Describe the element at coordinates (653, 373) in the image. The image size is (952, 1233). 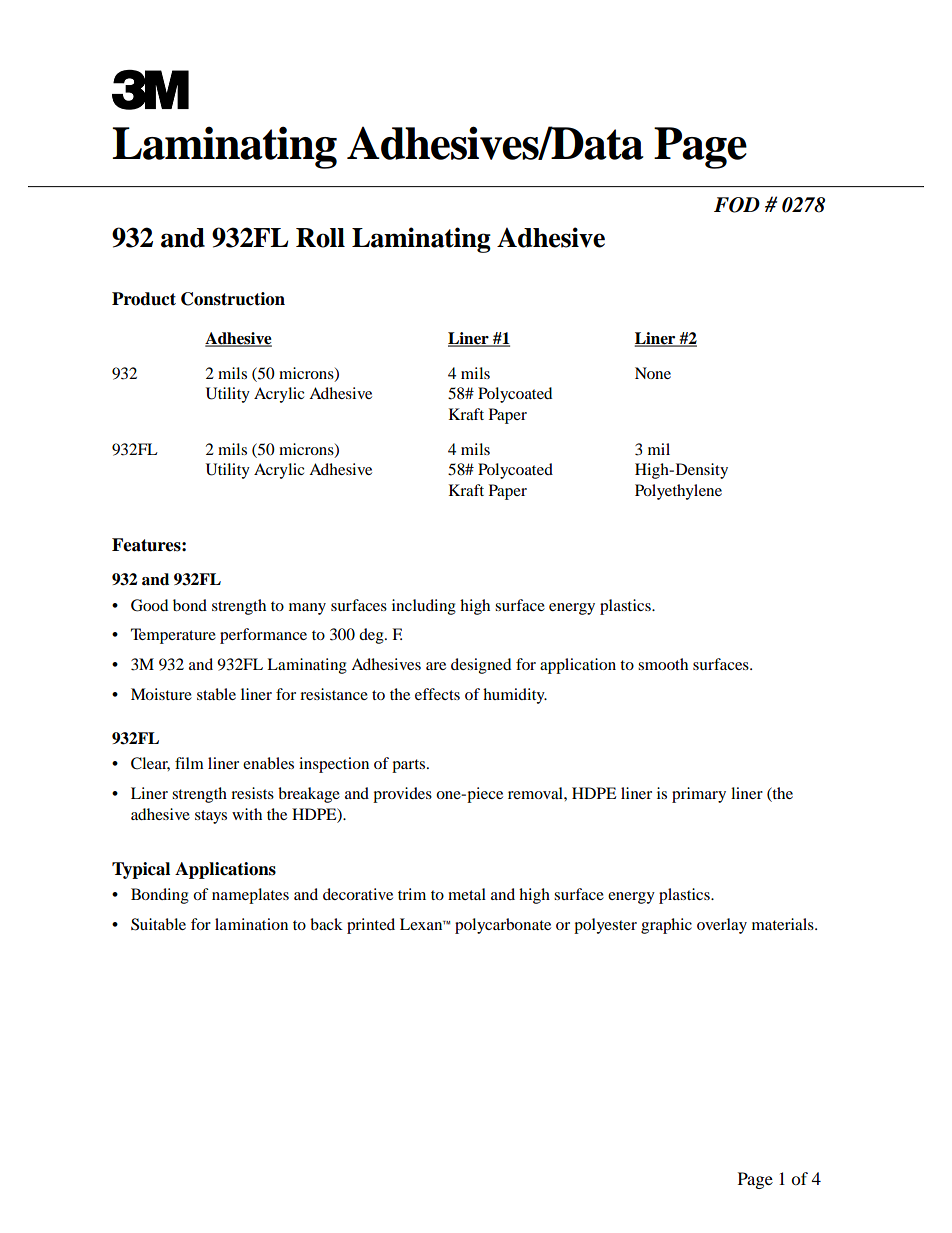
I see `None` at that location.
